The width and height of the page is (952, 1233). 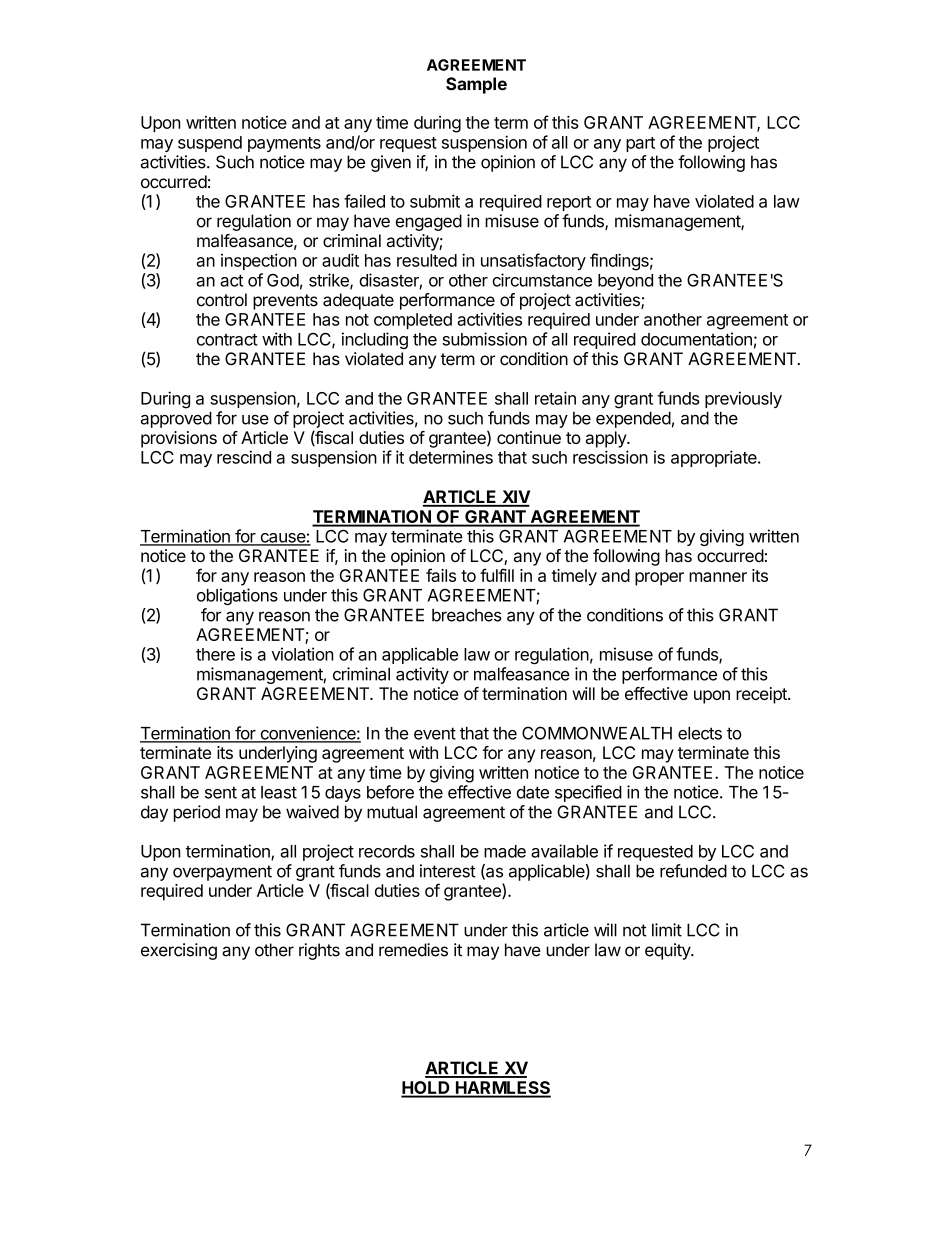 What do you see at coordinates (497, 575) in the page?
I see `fulfill` at bounding box center [497, 575].
